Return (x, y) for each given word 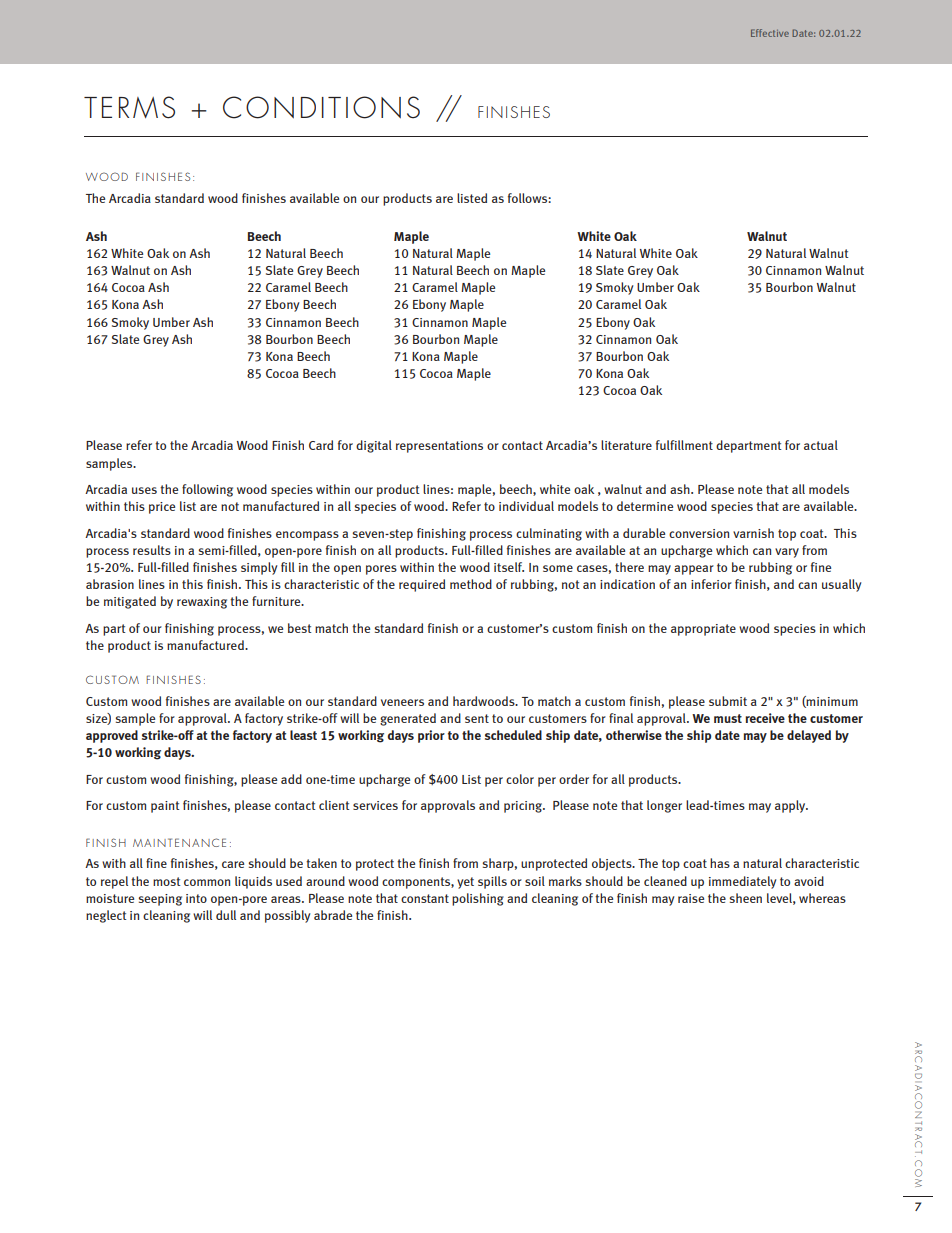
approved (112, 736)
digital (374, 446)
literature (626, 445)
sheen (746, 898)
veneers (402, 702)
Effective (770, 33)
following (207, 490)
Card (321, 445)
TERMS (129, 107)
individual (526, 506)
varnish (753, 533)
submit (728, 701)
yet (465, 883)
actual (821, 445)
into (196, 898)
